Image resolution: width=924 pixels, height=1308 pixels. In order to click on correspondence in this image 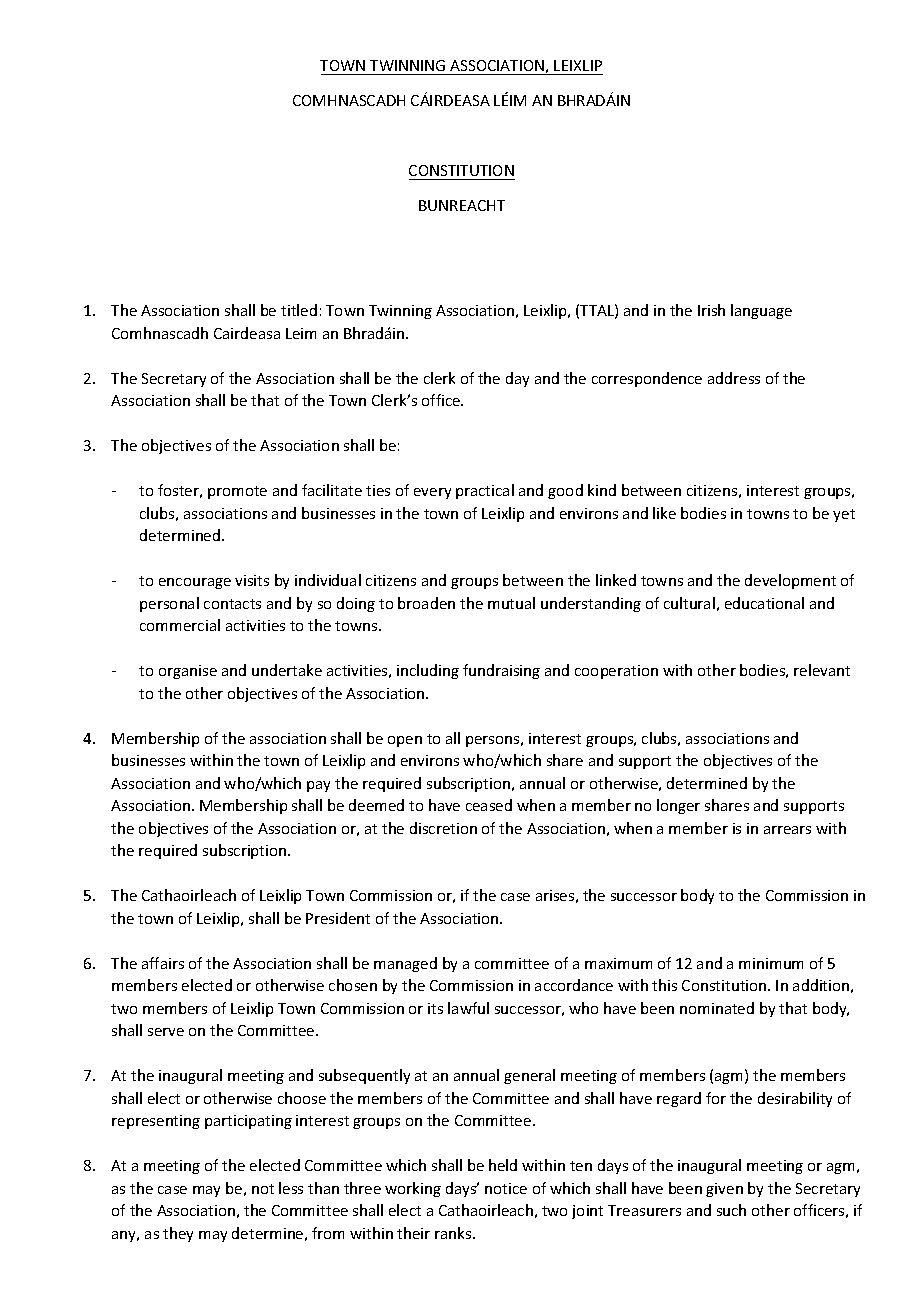, I will do `click(647, 379)`.
